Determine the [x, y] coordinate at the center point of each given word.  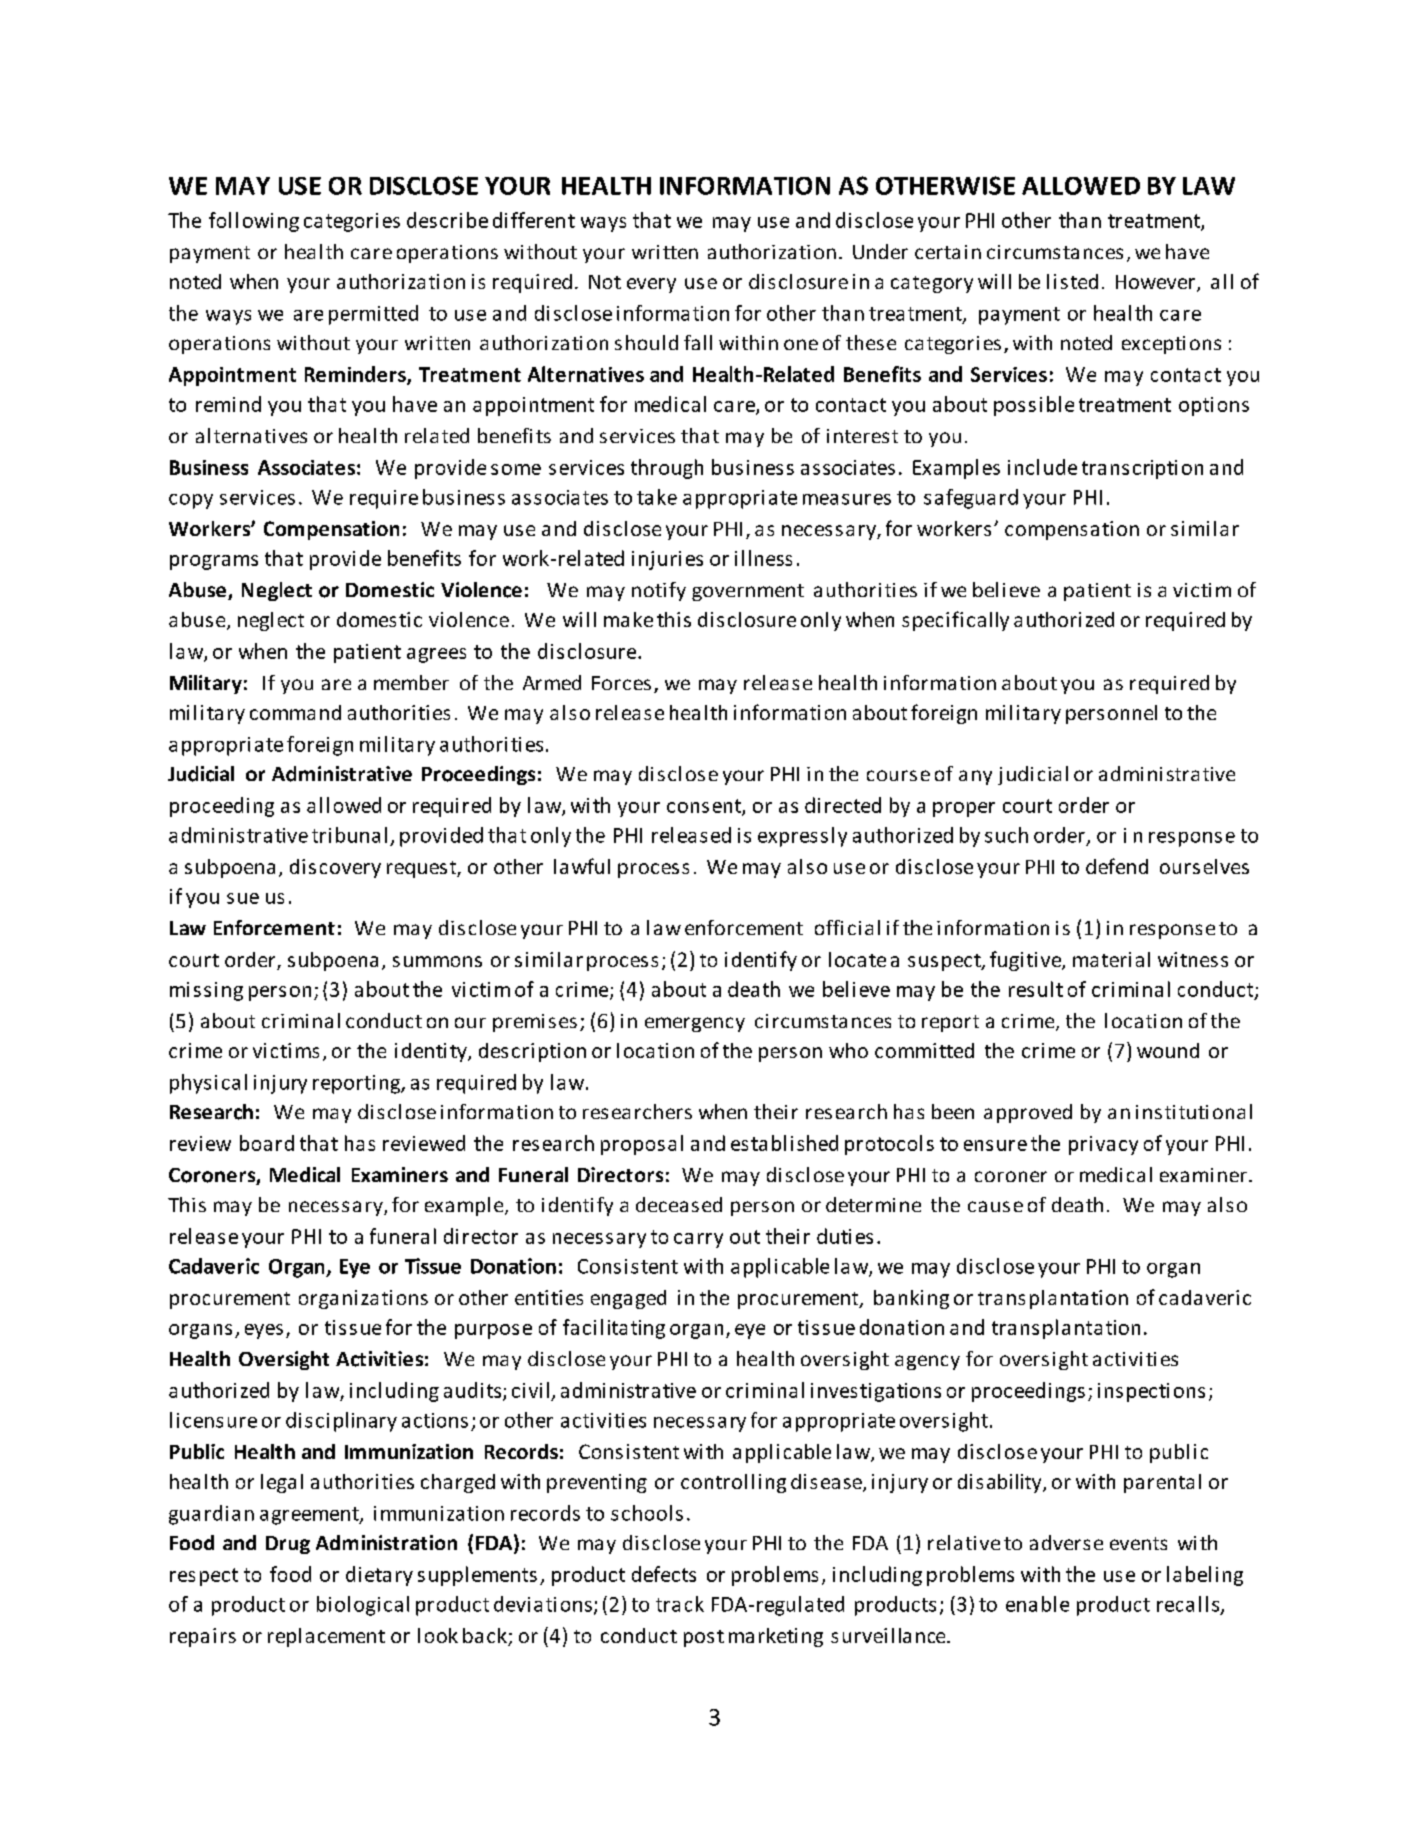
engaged [628, 1299]
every [651, 285]
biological [363, 1606]
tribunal [349, 835]
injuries [667, 560]
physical [208, 1084]
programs [214, 562]
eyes [264, 1331]
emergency [695, 1024]
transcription [1142, 469]
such [1006, 835]
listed [1072, 281]
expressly [802, 837]
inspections [1151, 1392]
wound [1168, 1050]
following [254, 222]
